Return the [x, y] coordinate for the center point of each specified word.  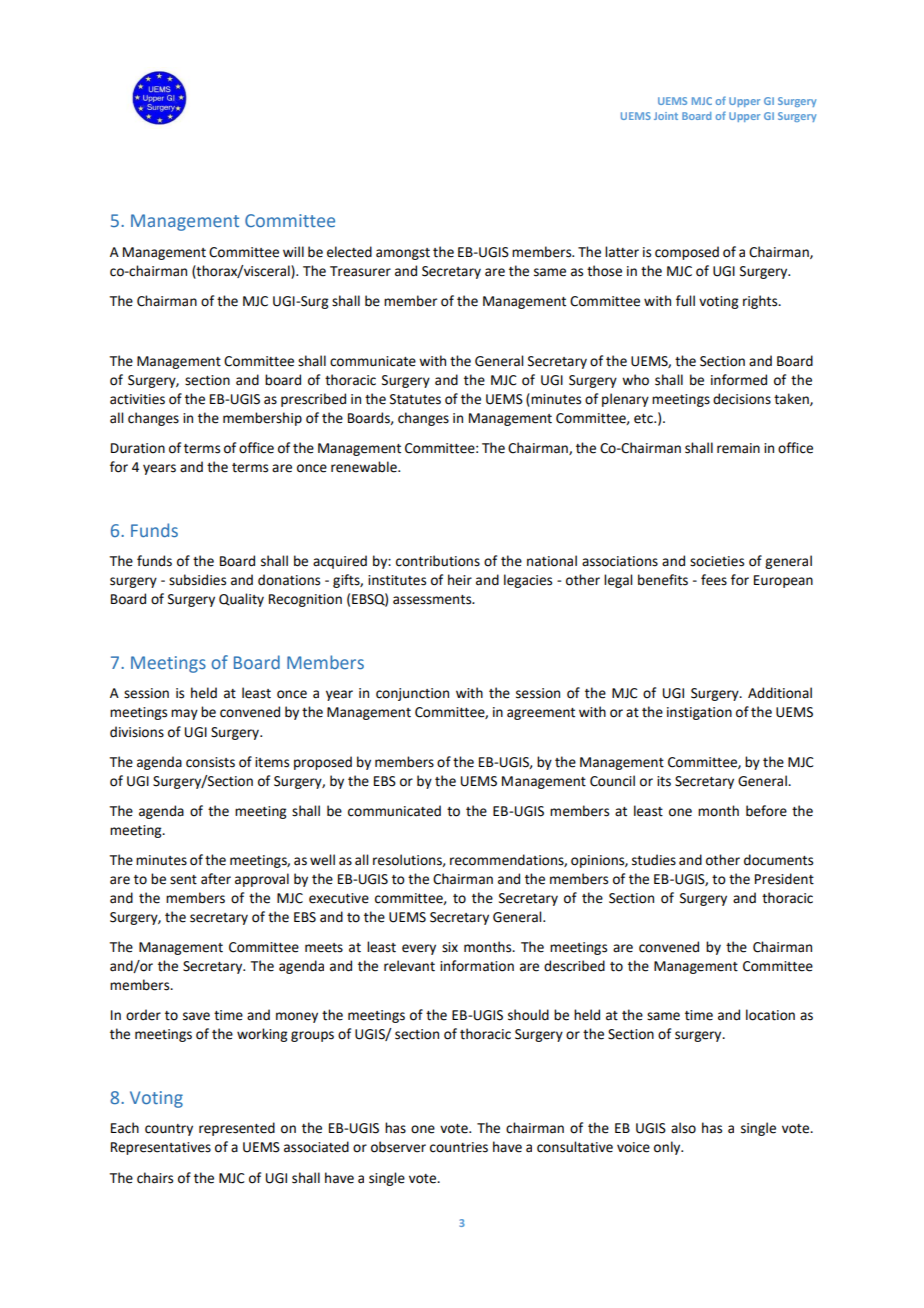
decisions [742, 399]
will [293, 251]
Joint [666, 116]
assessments [433, 600]
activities [137, 399]
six [450, 947]
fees [714, 580]
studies [654, 860]
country [169, 1130]
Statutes [415, 399]
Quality [241, 600]
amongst [403, 254]
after [216, 879]
